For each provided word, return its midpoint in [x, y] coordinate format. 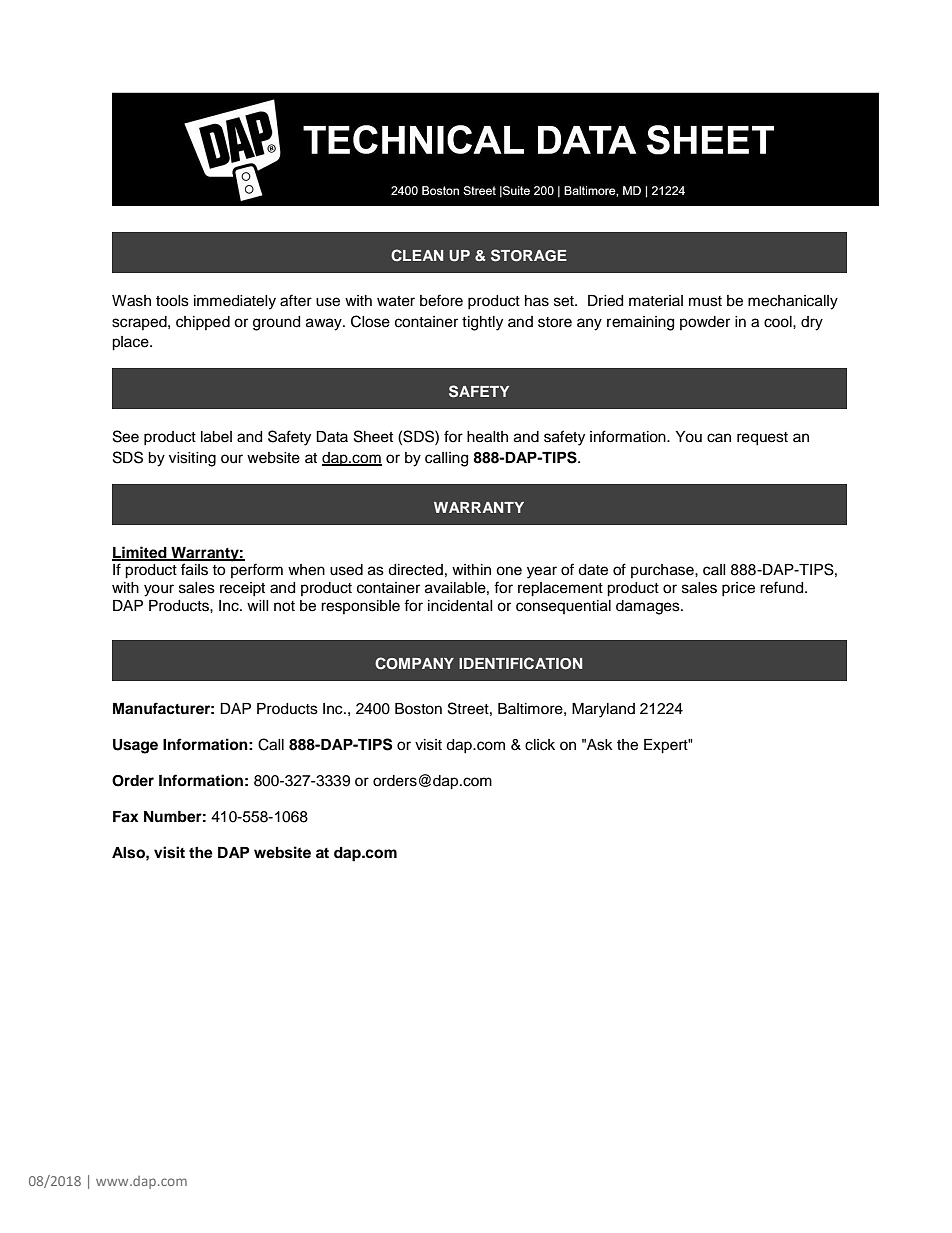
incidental [460, 606]
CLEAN [417, 255]
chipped [203, 323]
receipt [242, 589]
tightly [482, 323]
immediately [235, 302]
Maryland [603, 710]
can [719, 438]
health [487, 437]
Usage [135, 746]
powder [705, 323]
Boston [418, 709]
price [738, 589]
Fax [126, 817]
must [705, 301]
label [216, 437]
